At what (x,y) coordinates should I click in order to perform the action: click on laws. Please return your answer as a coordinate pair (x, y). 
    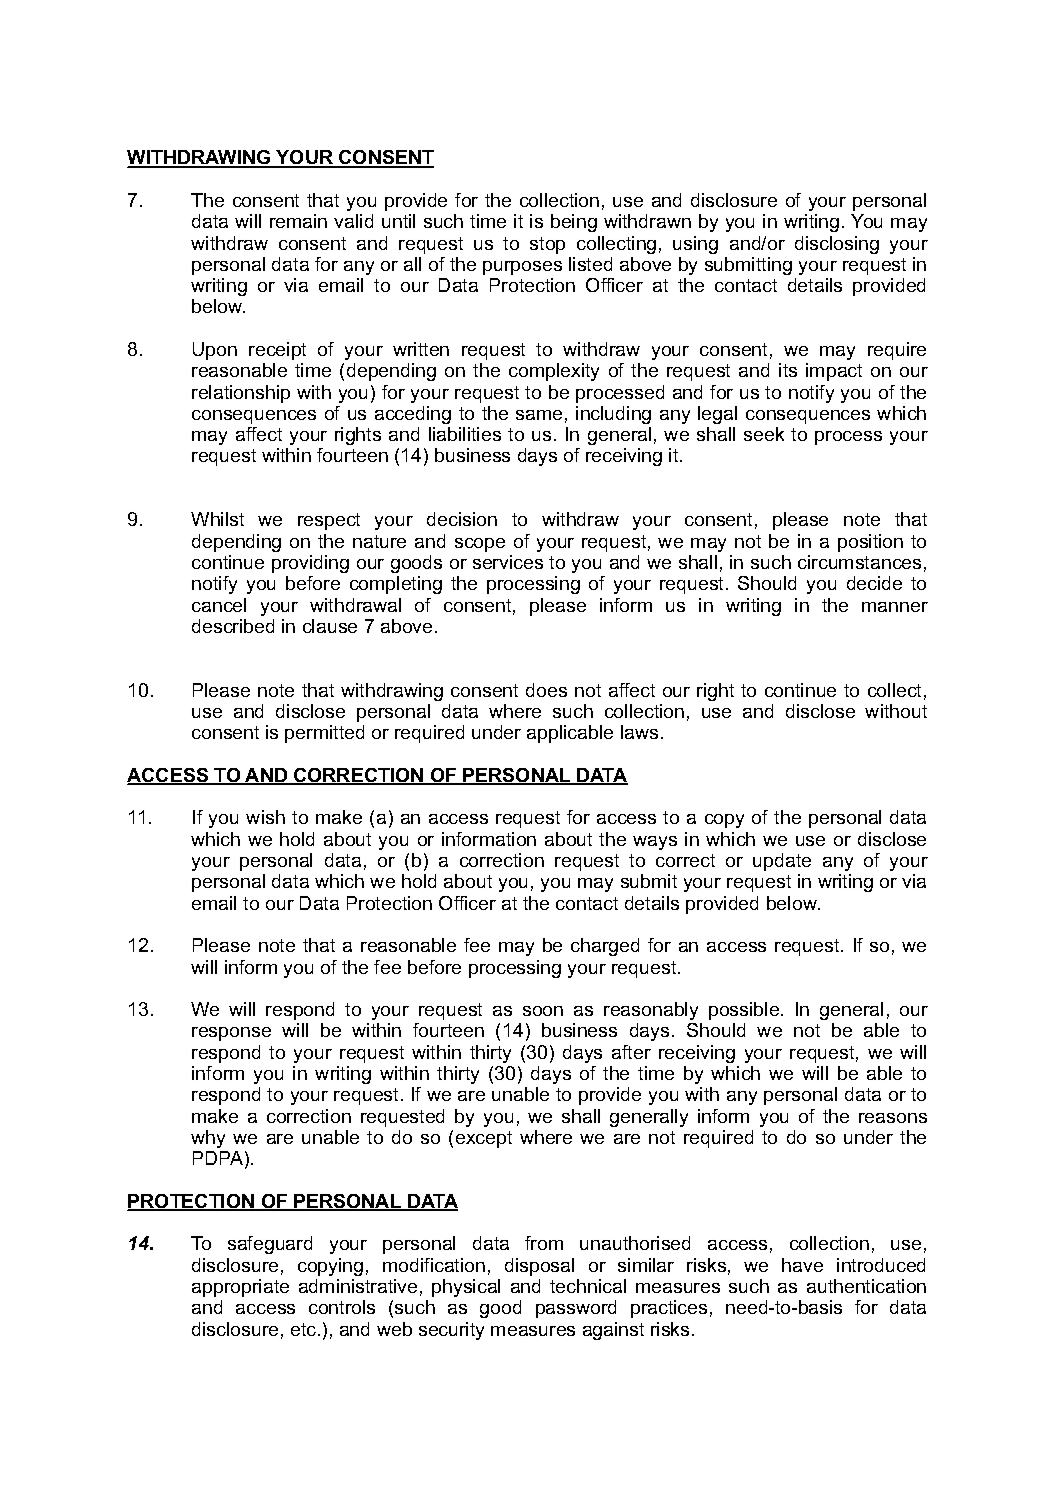
    Looking at the image, I should click on (639, 732).
